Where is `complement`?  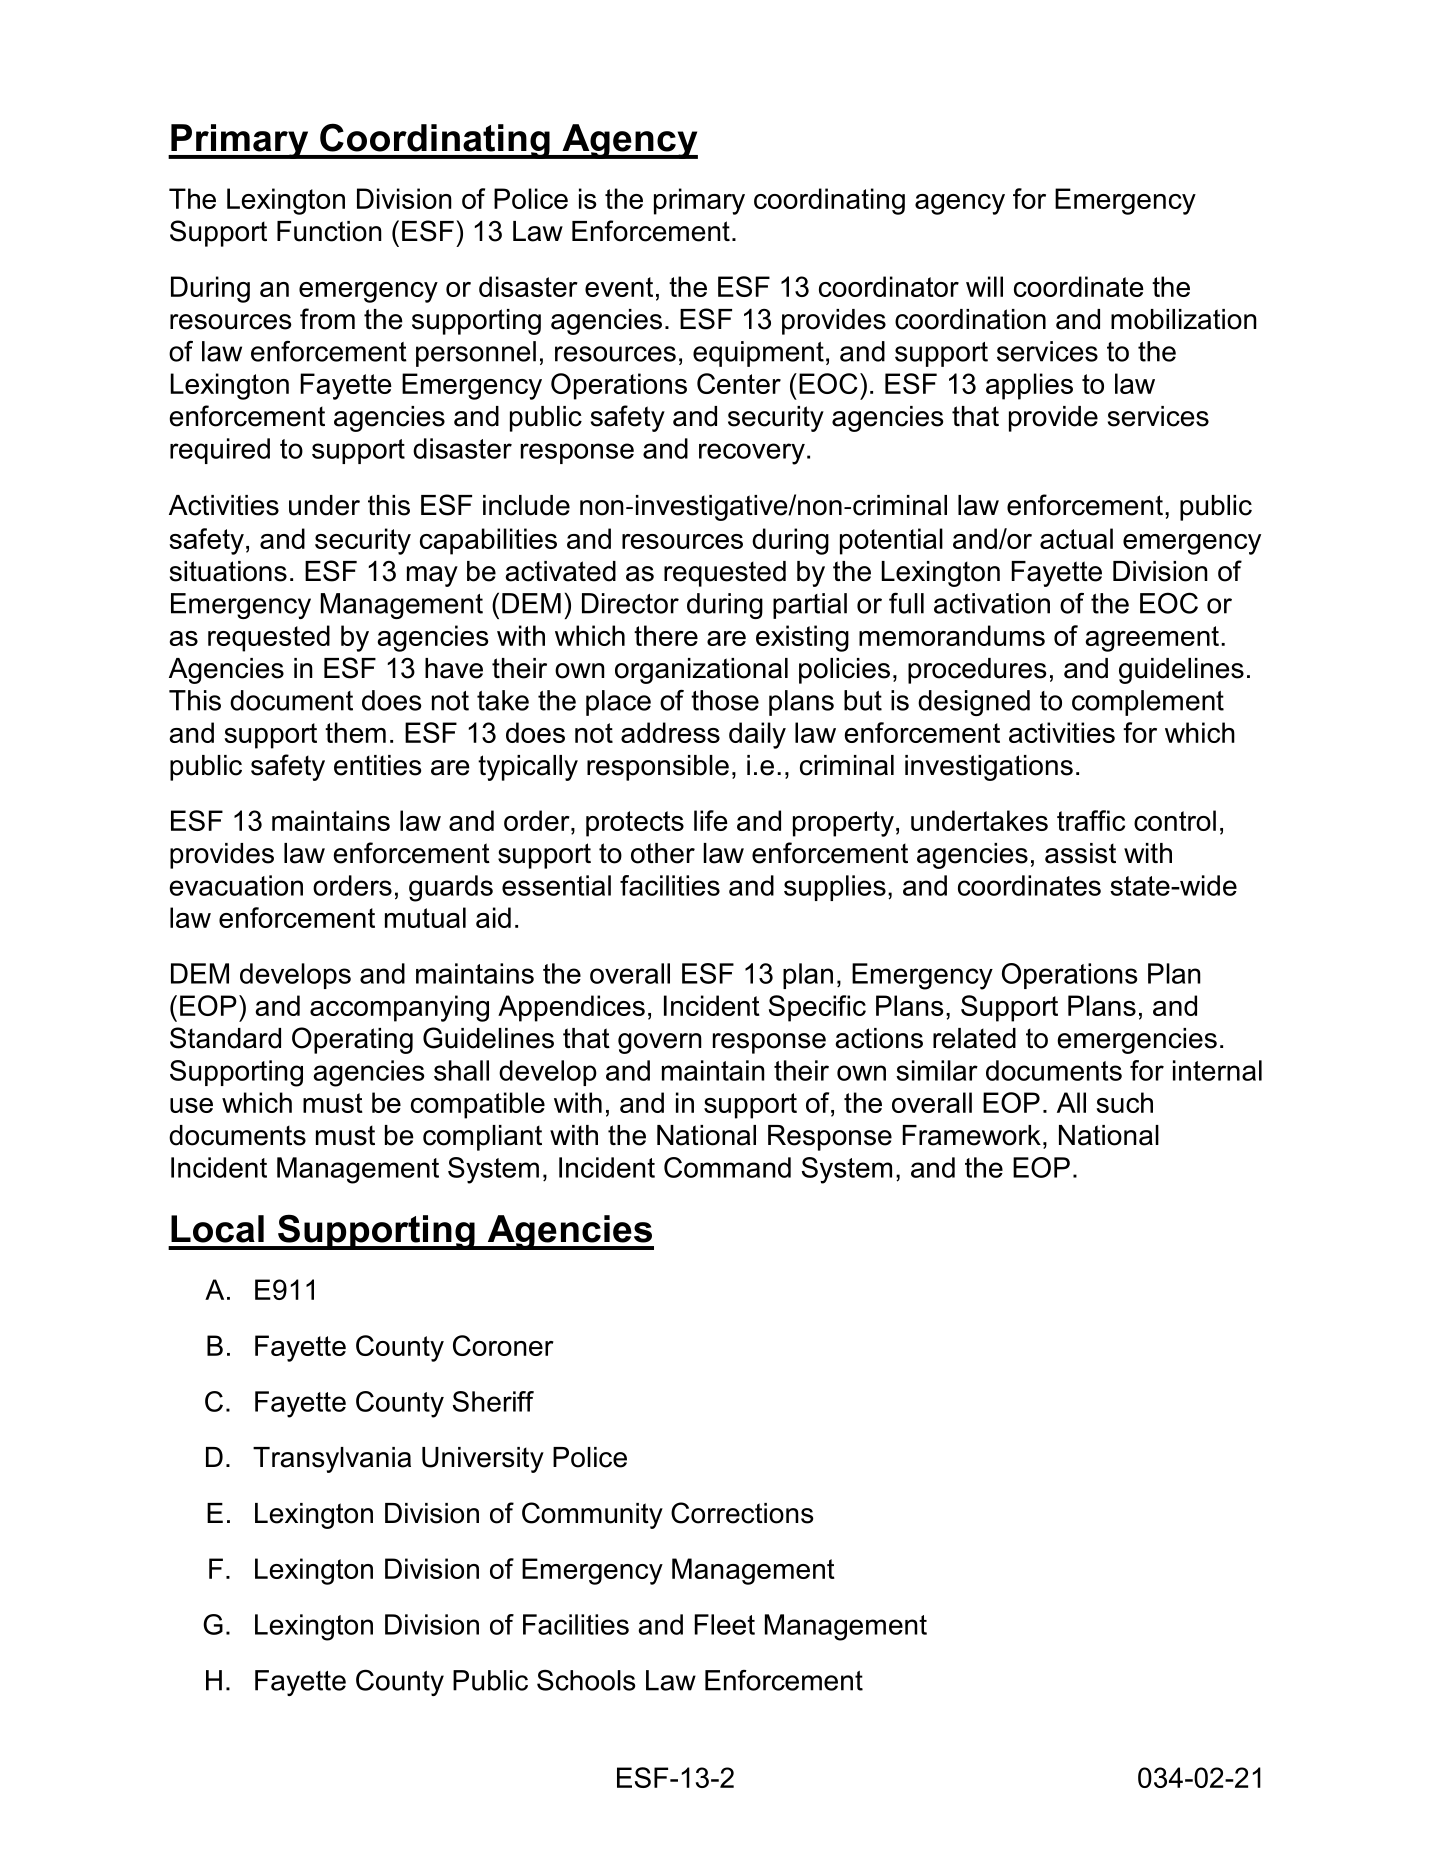
complement is located at coordinates (1148, 703).
